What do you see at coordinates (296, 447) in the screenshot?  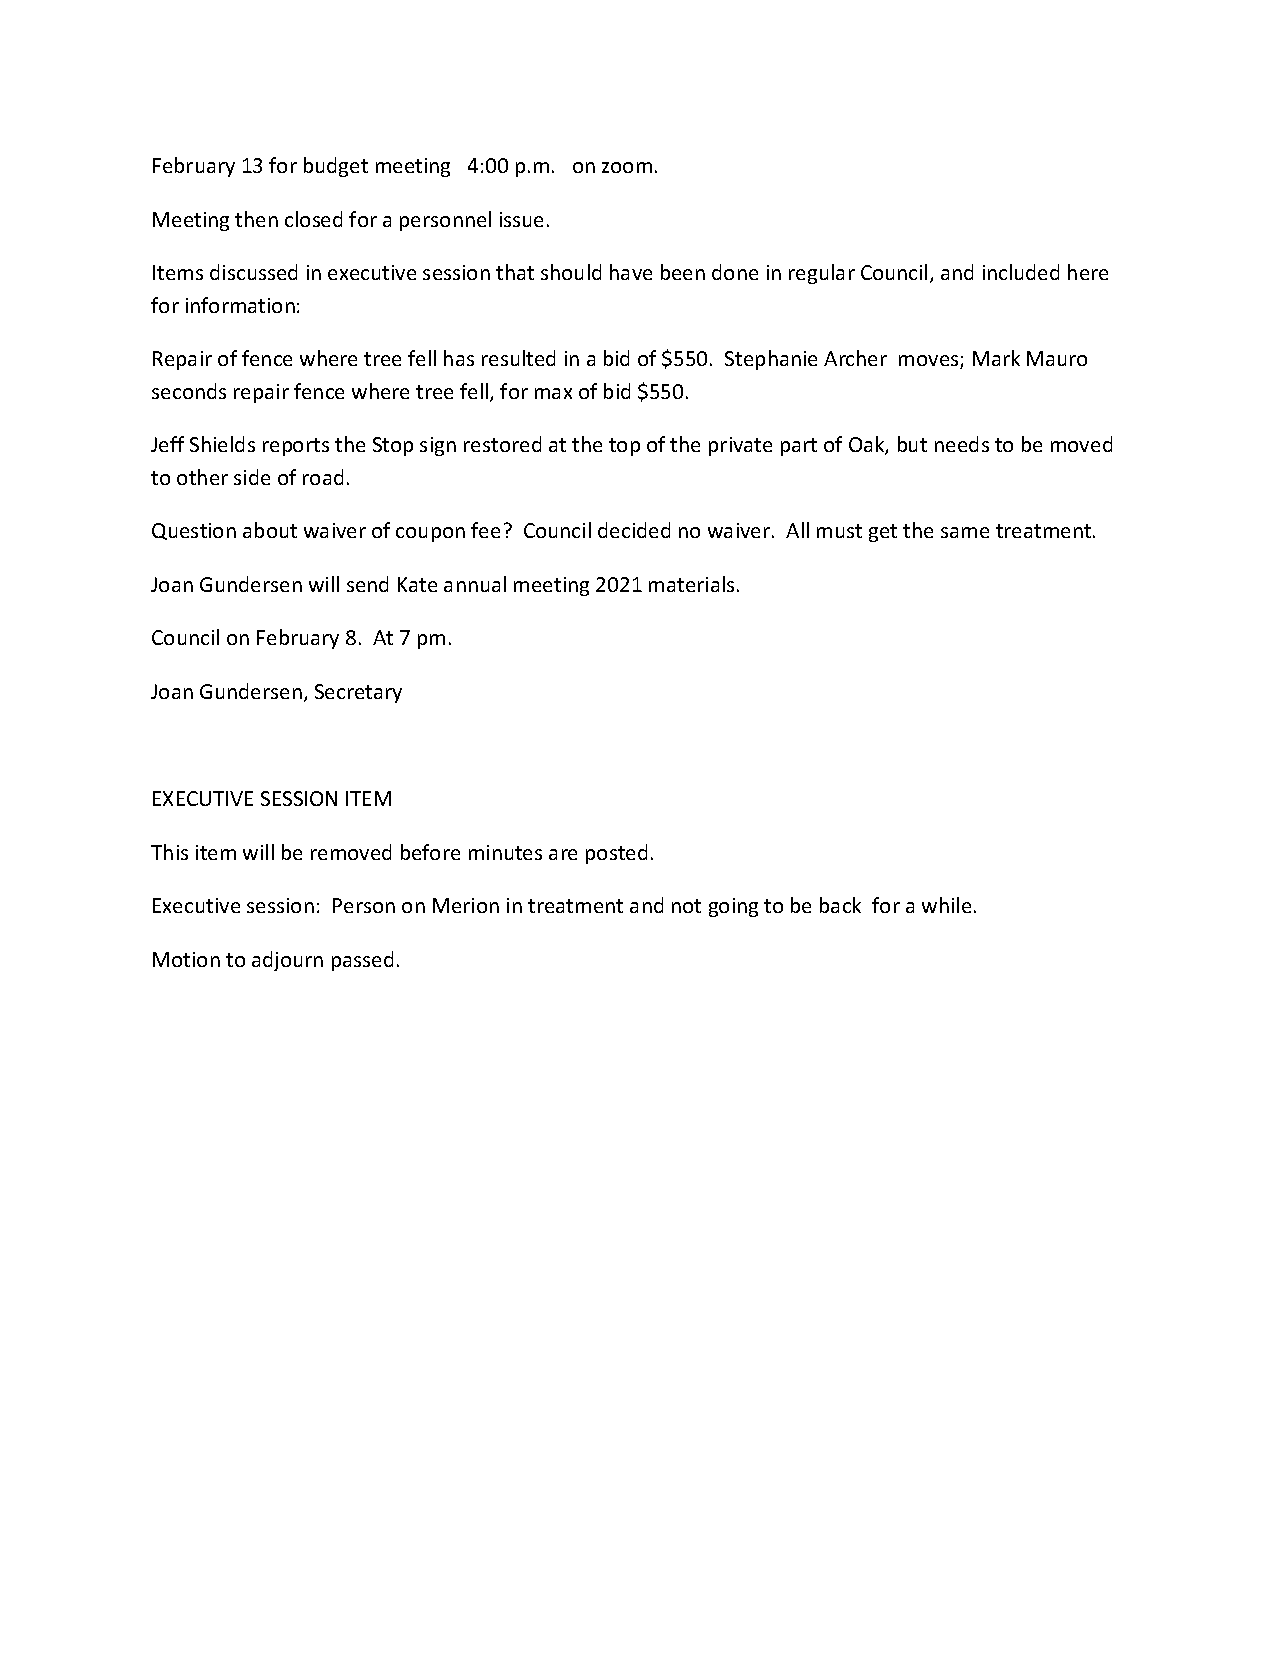 I see `reports` at bounding box center [296, 447].
